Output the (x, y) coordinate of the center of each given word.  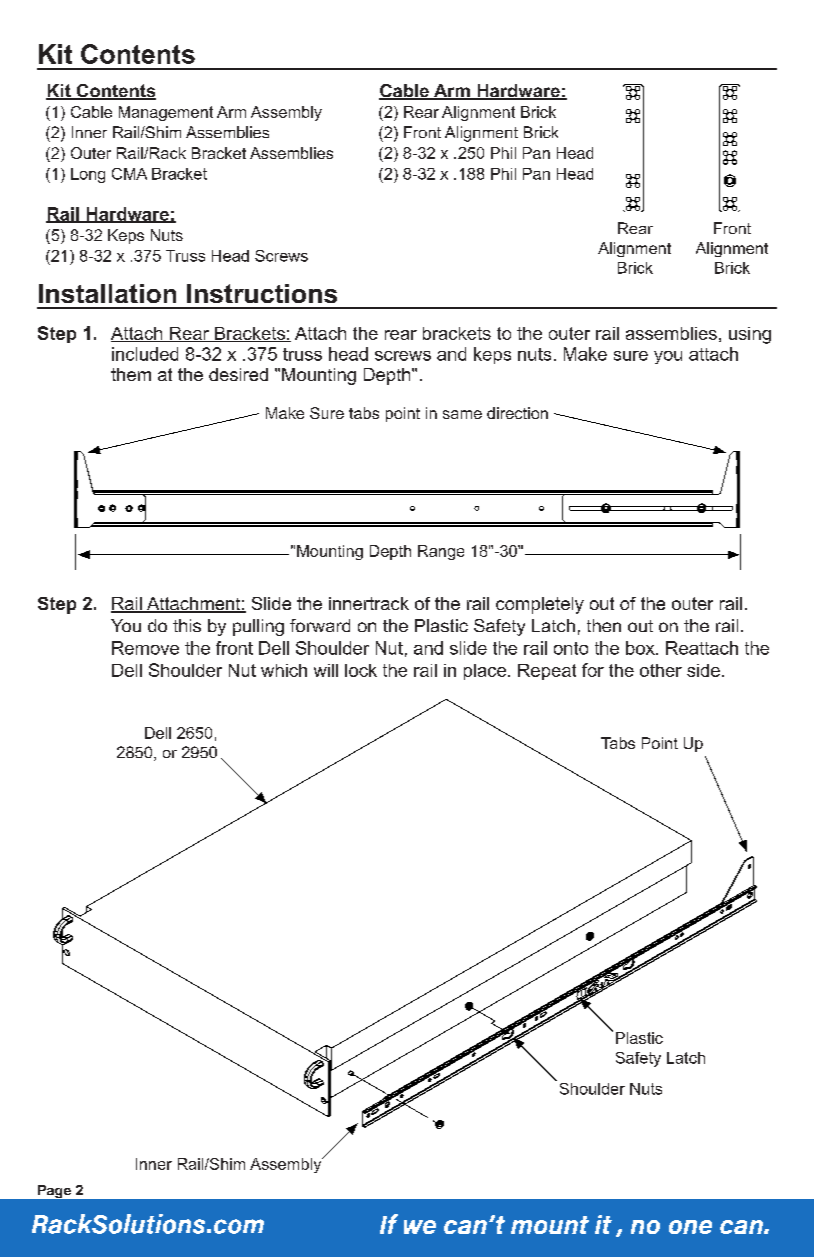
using (750, 335)
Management (166, 113)
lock (361, 670)
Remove (145, 648)
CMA (129, 174)
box (641, 648)
